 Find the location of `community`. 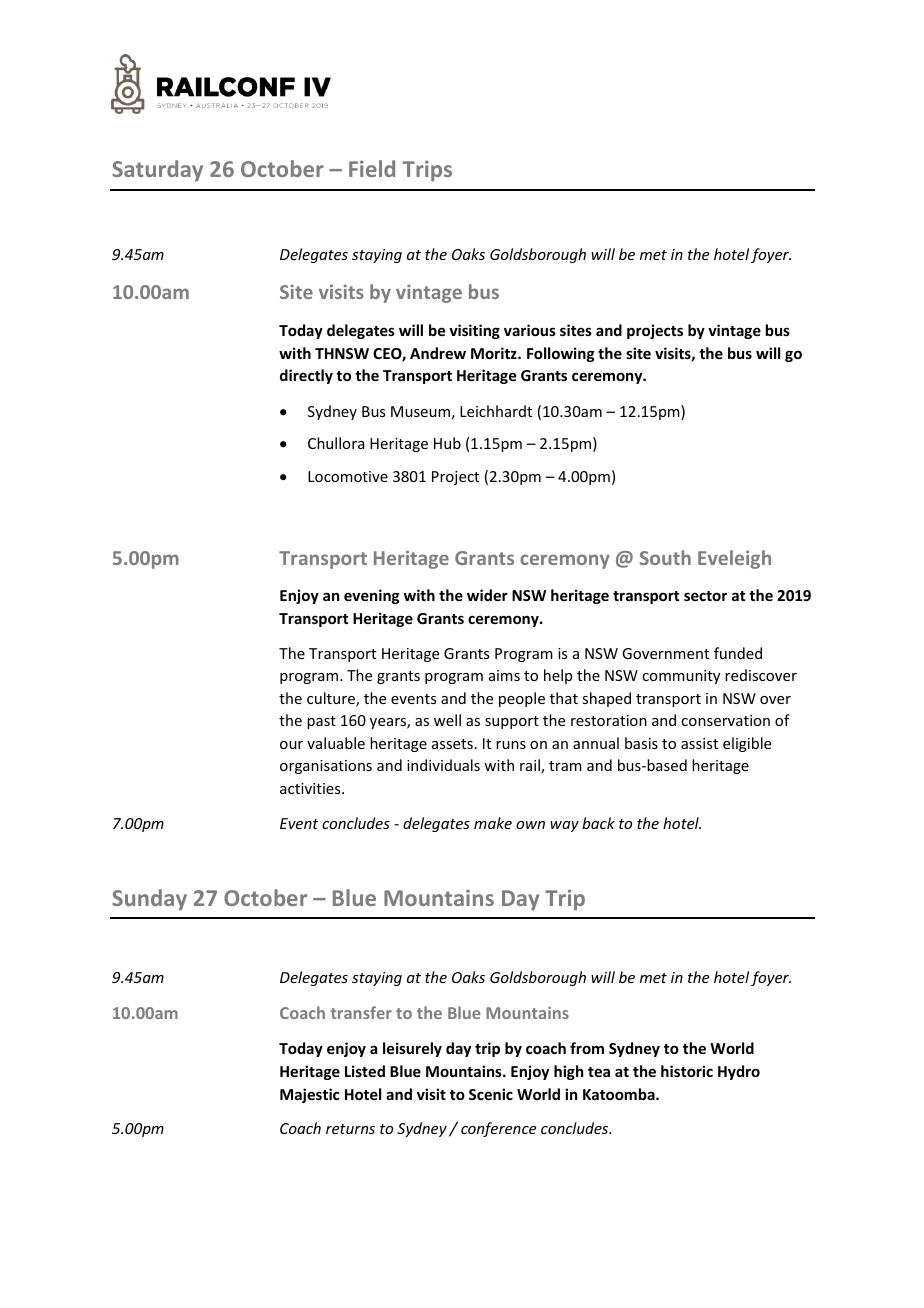

community is located at coordinates (681, 677).
